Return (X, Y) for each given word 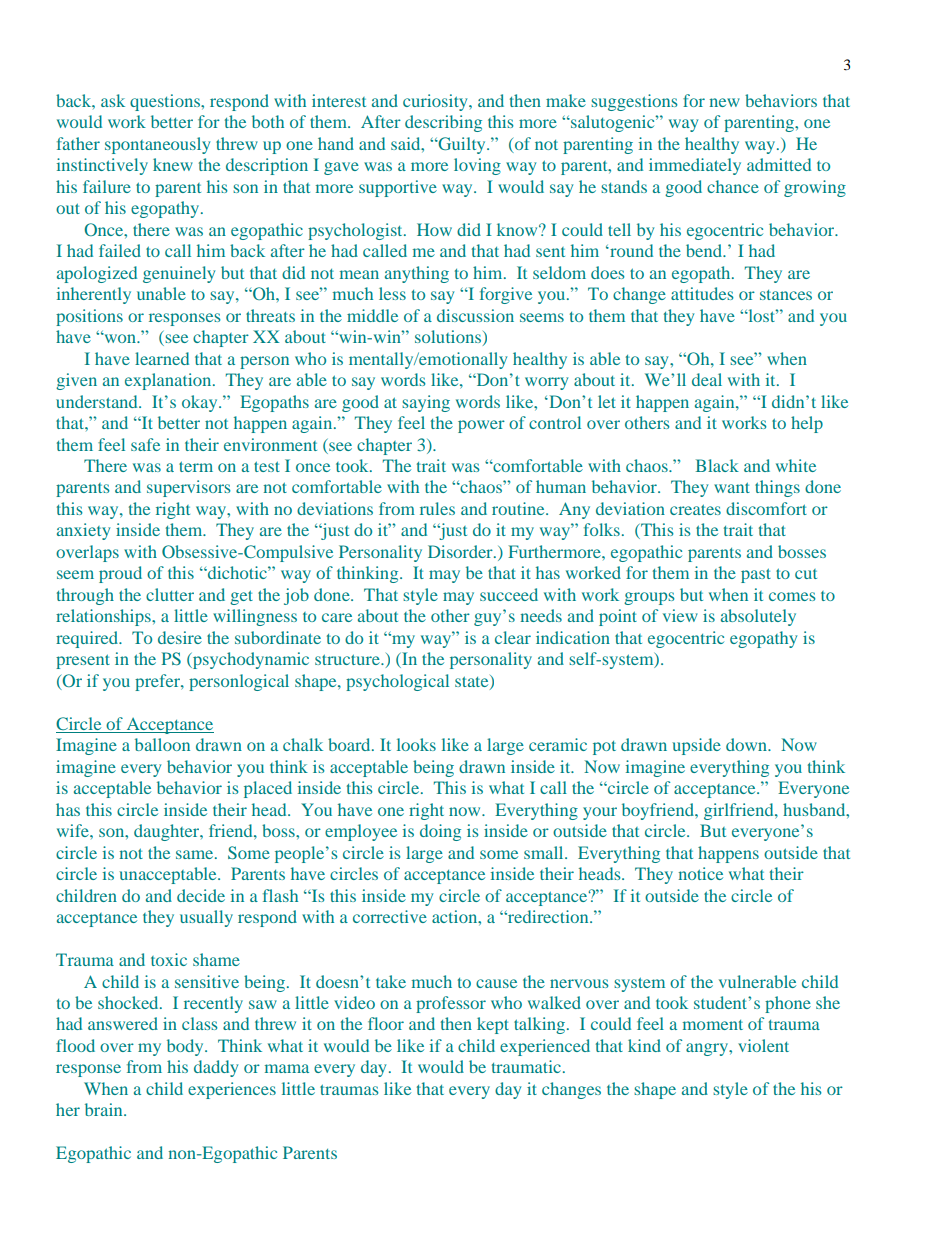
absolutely (758, 617)
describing (443, 123)
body (186, 1047)
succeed (509, 594)
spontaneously (157, 145)
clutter (170, 594)
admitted (779, 164)
